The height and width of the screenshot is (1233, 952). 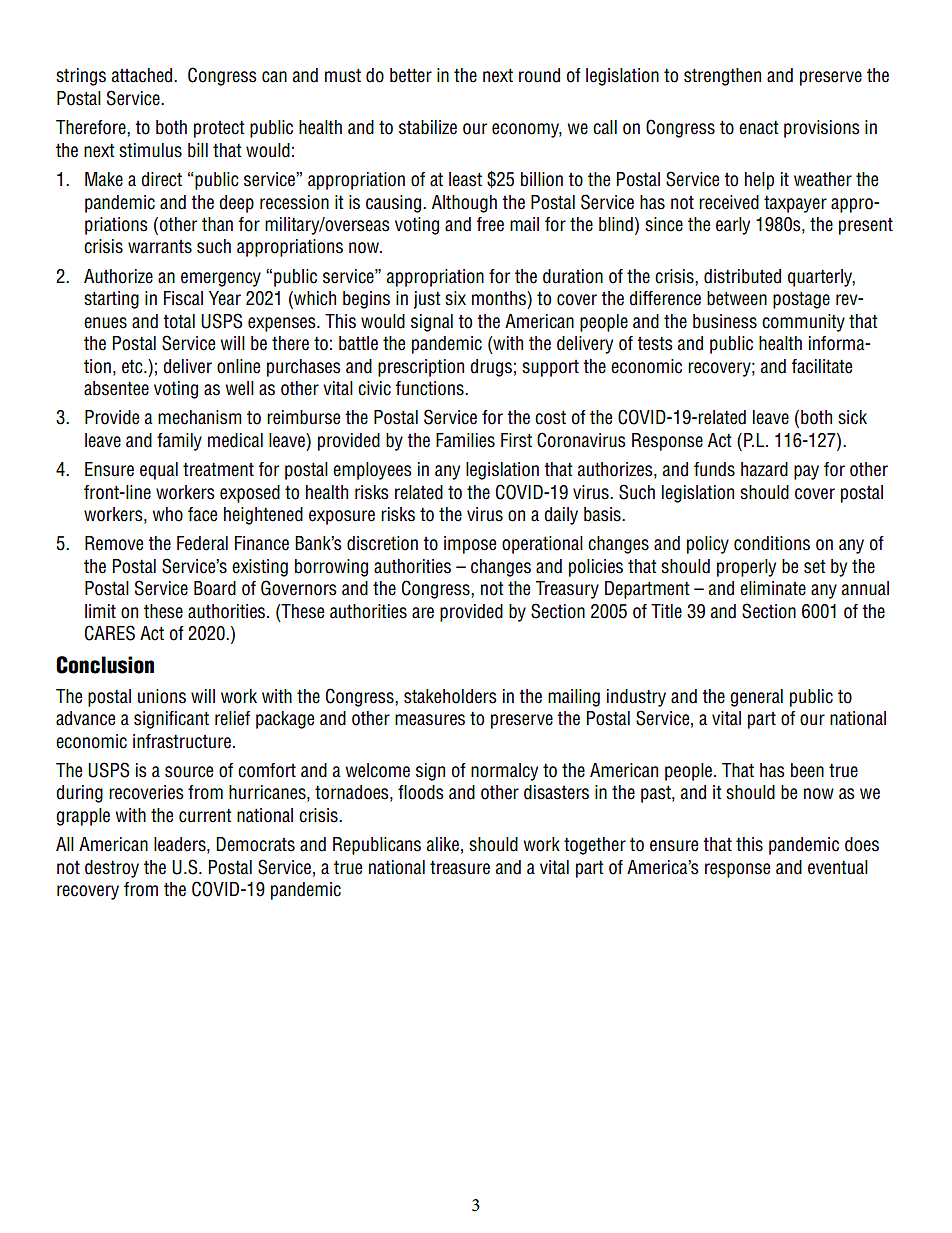 I want to click on hazard, so click(x=764, y=469).
